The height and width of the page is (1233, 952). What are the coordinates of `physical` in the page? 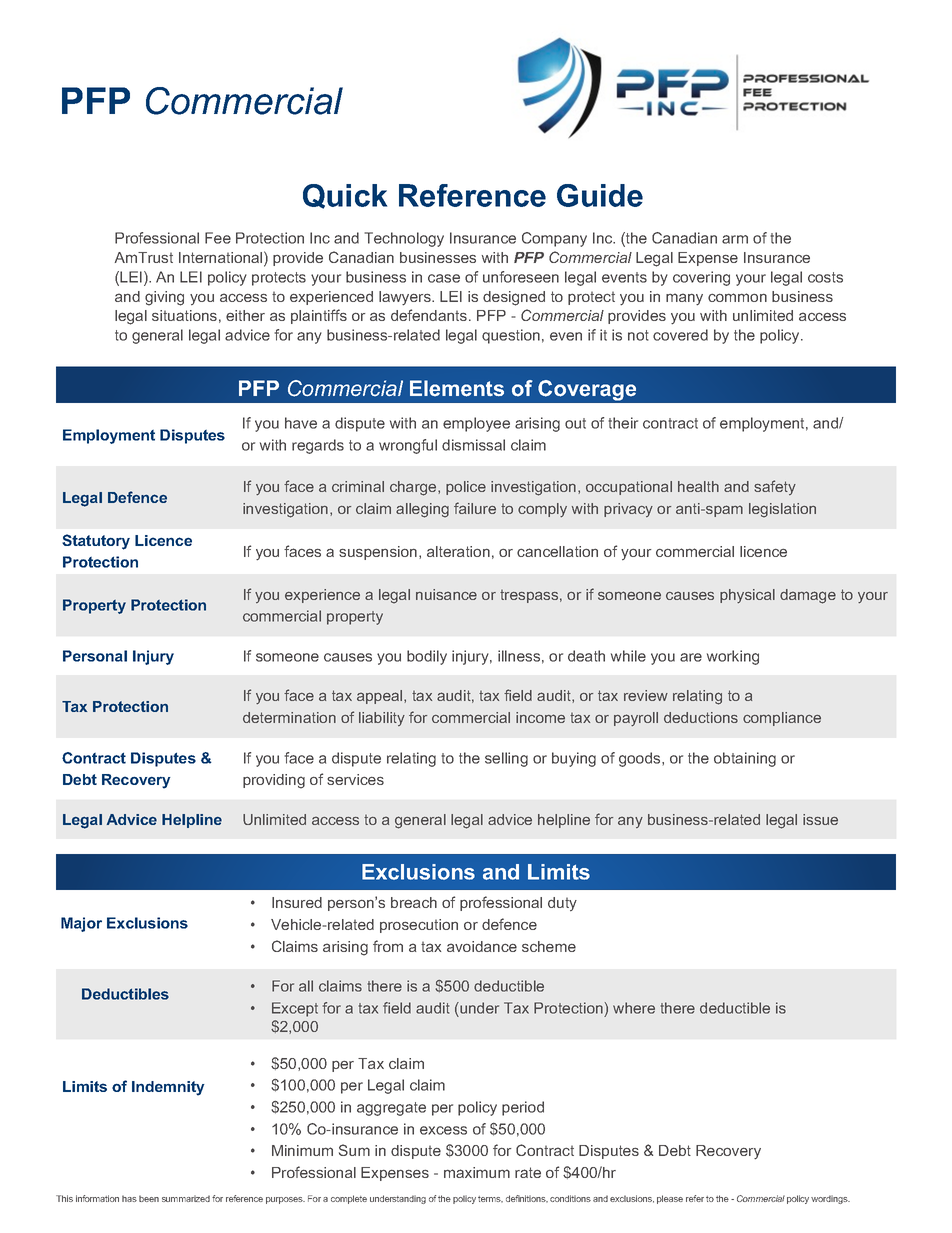 It's located at (747, 596).
